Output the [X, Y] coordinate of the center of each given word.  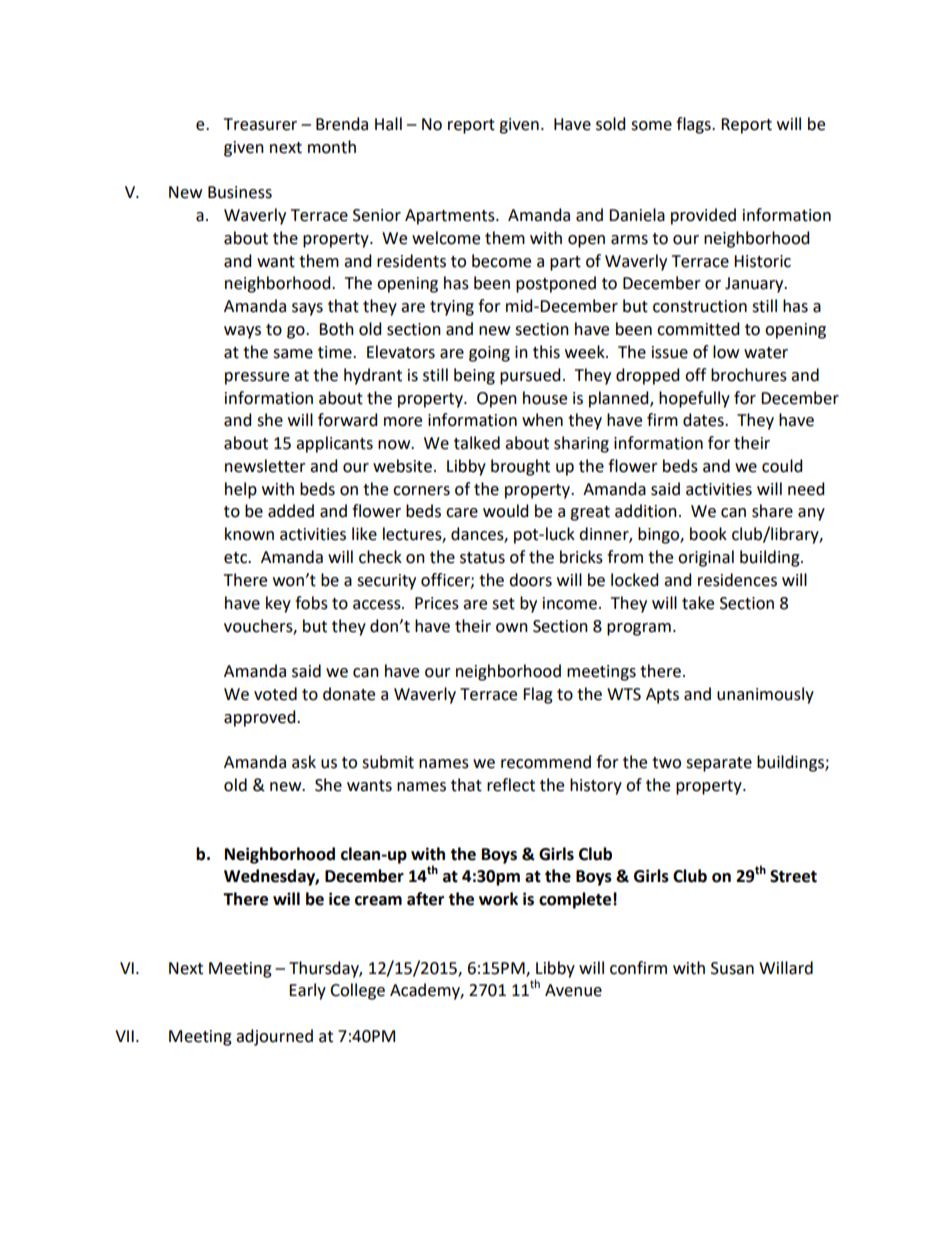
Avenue [573, 990]
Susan [732, 968]
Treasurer [260, 124]
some [651, 126]
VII [124, 1036]
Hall [388, 124]
